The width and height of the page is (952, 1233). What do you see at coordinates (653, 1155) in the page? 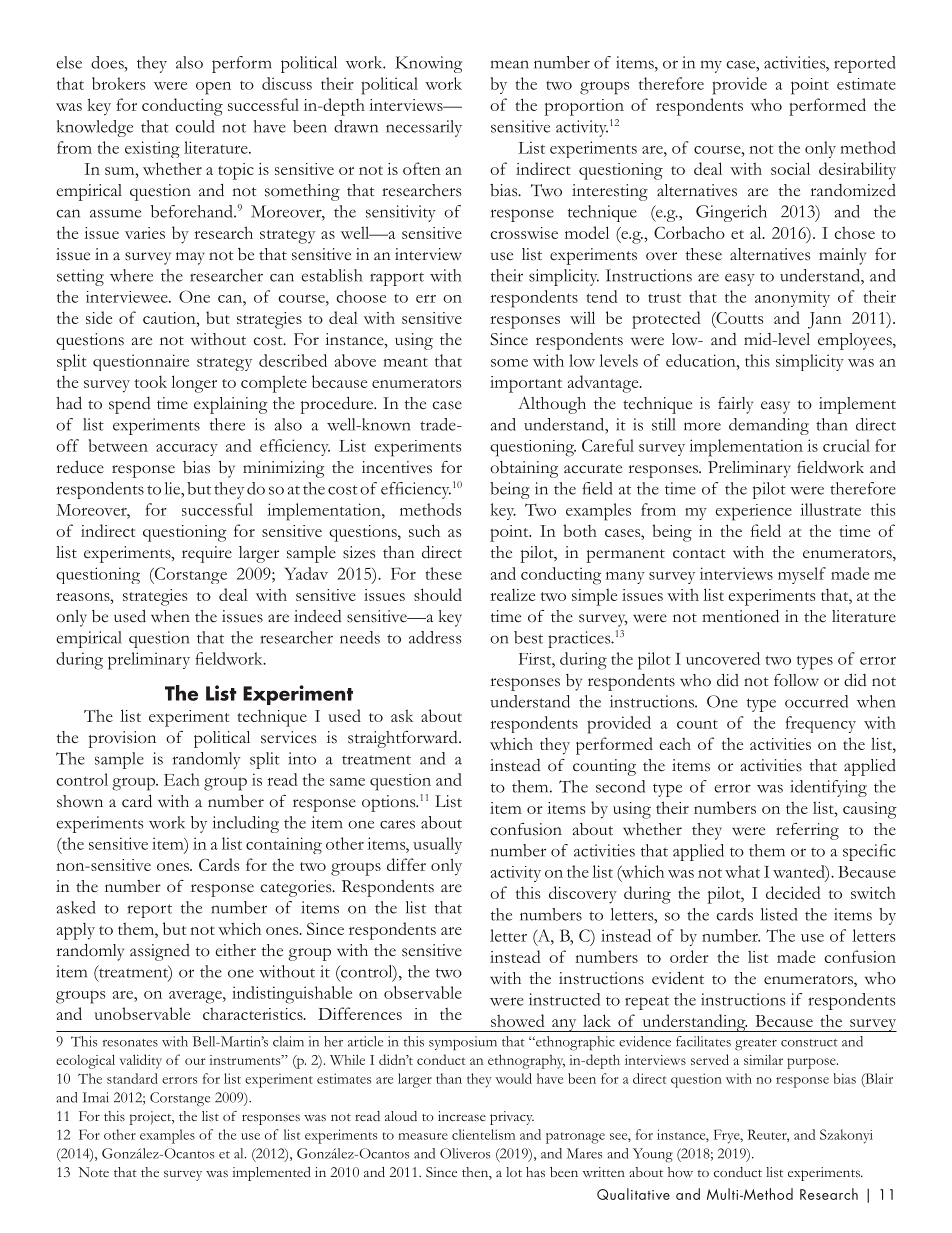
I see `Young` at bounding box center [653, 1155].
